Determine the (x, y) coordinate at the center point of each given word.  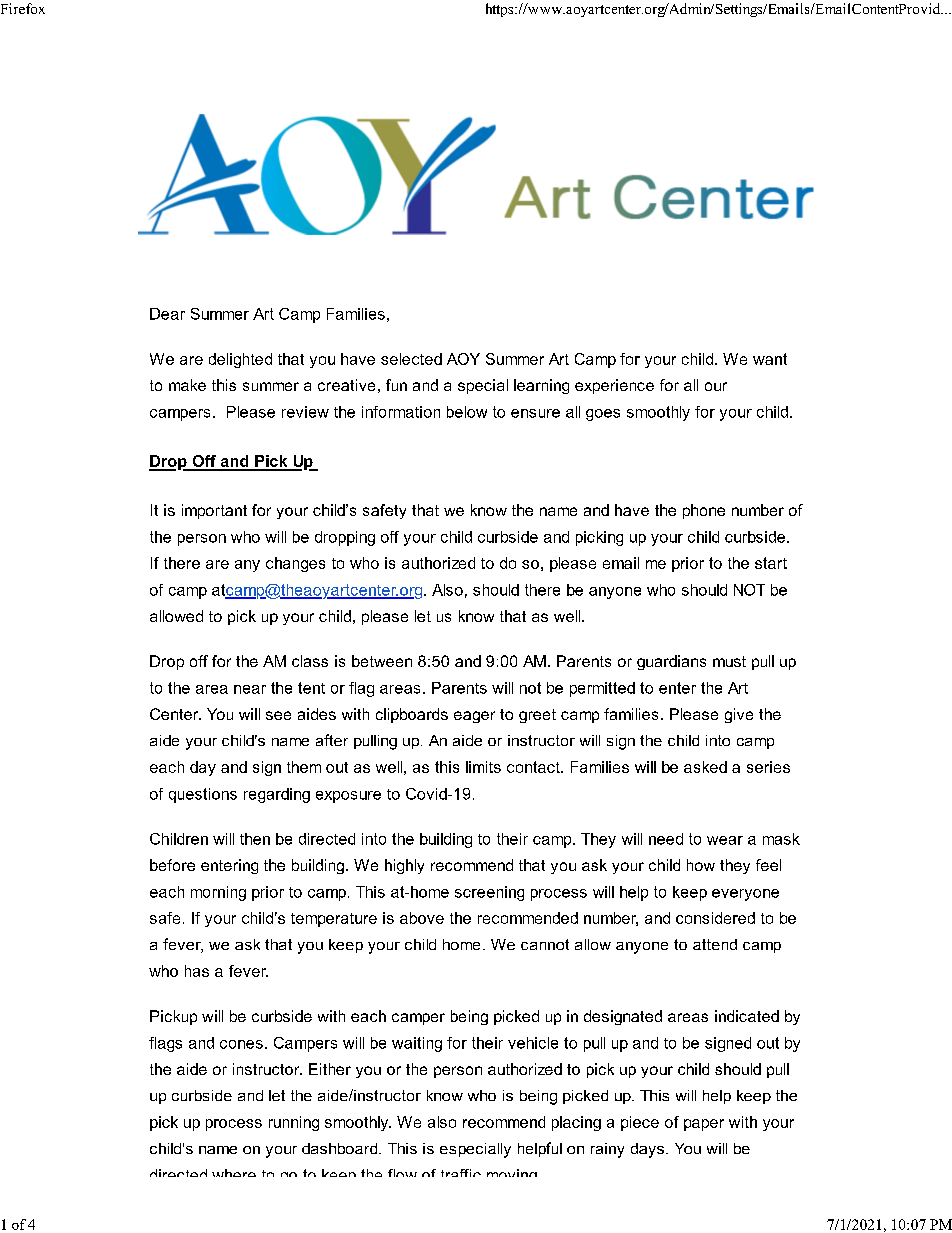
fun (396, 385)
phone (704, 511)
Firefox (23, 8)
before (172, 865)
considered (715, 918)
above (422, 918)
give (739, 715)
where (234, 1173)
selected (411, 359)
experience (614, 386)
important (214, 511)
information (401, 412)
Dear (167, 314)
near (250, 689)
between (382, 661)
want (770, 359)
